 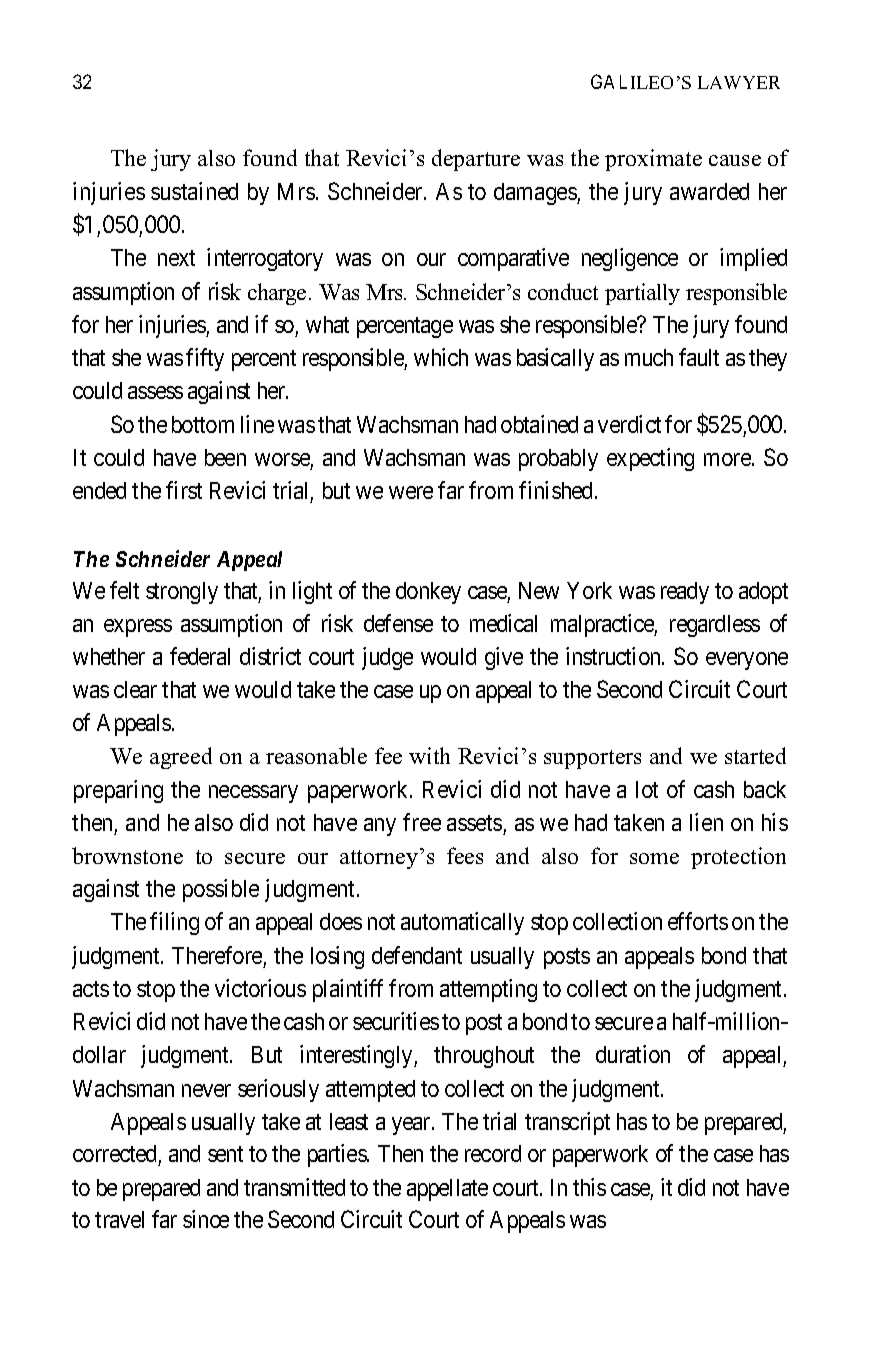 What do you see at coordinates (653, 160) in the screenshot?
I see `proximate` at bounding box center [653, 160].
